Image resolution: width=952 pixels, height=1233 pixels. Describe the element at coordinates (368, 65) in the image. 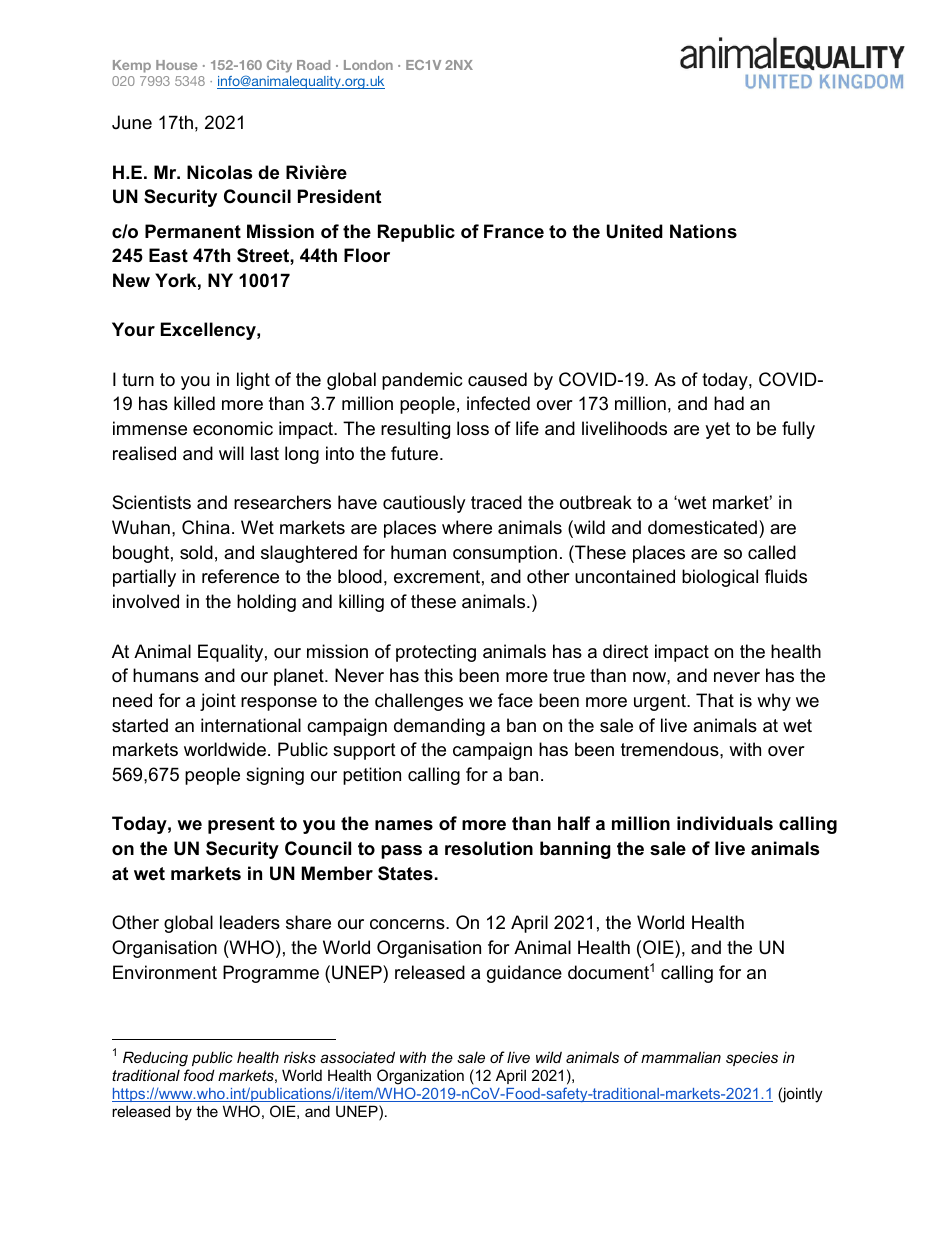

I see `London` at that location.
